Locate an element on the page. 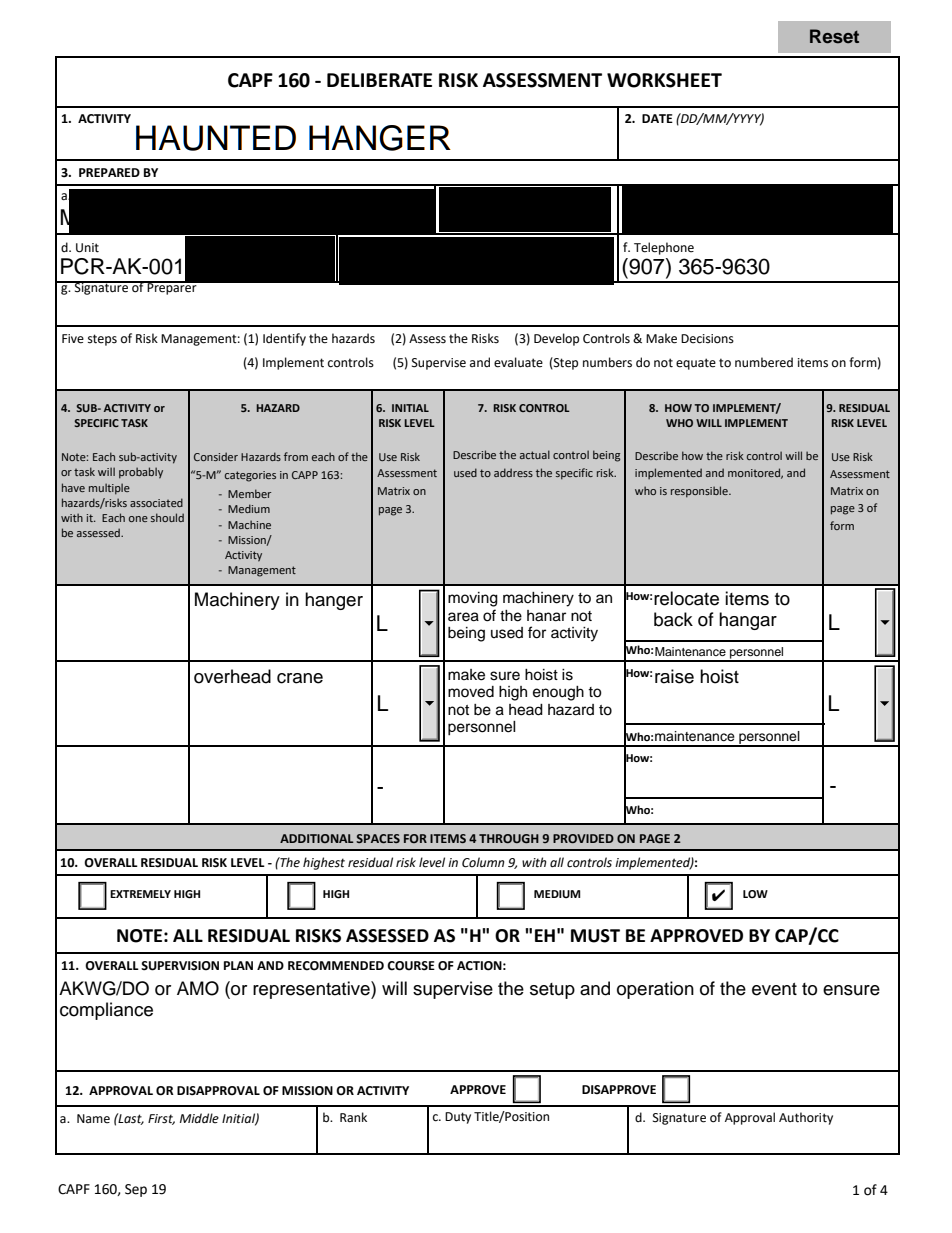  Sep is located at coordinates (136, 1190).
